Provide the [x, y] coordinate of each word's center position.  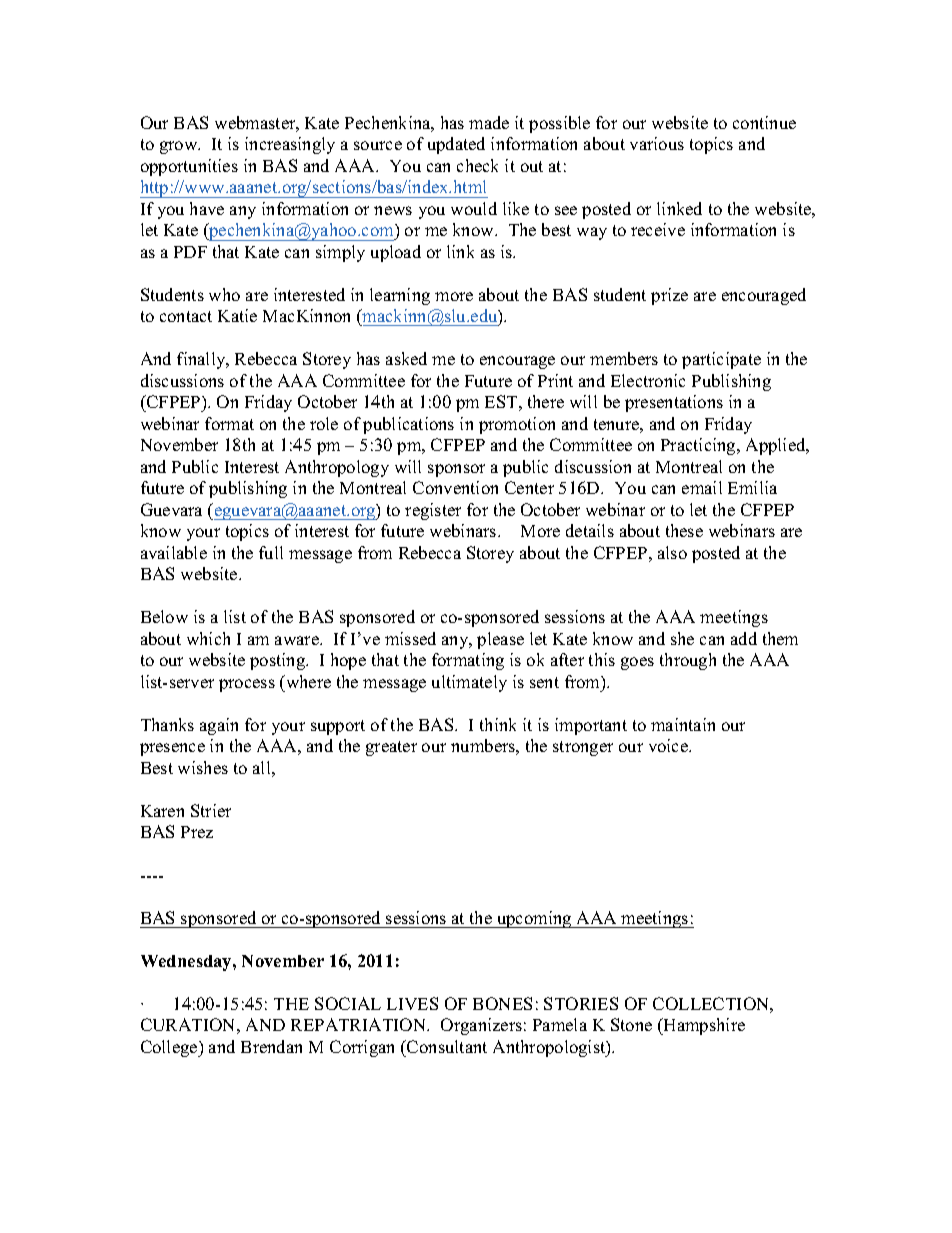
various [657, 143]
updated [456, 145]
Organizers [481, 1026]
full [271, 552]
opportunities [189, 167]
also [672, 552]
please [500, 640]
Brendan [271, 1046]
